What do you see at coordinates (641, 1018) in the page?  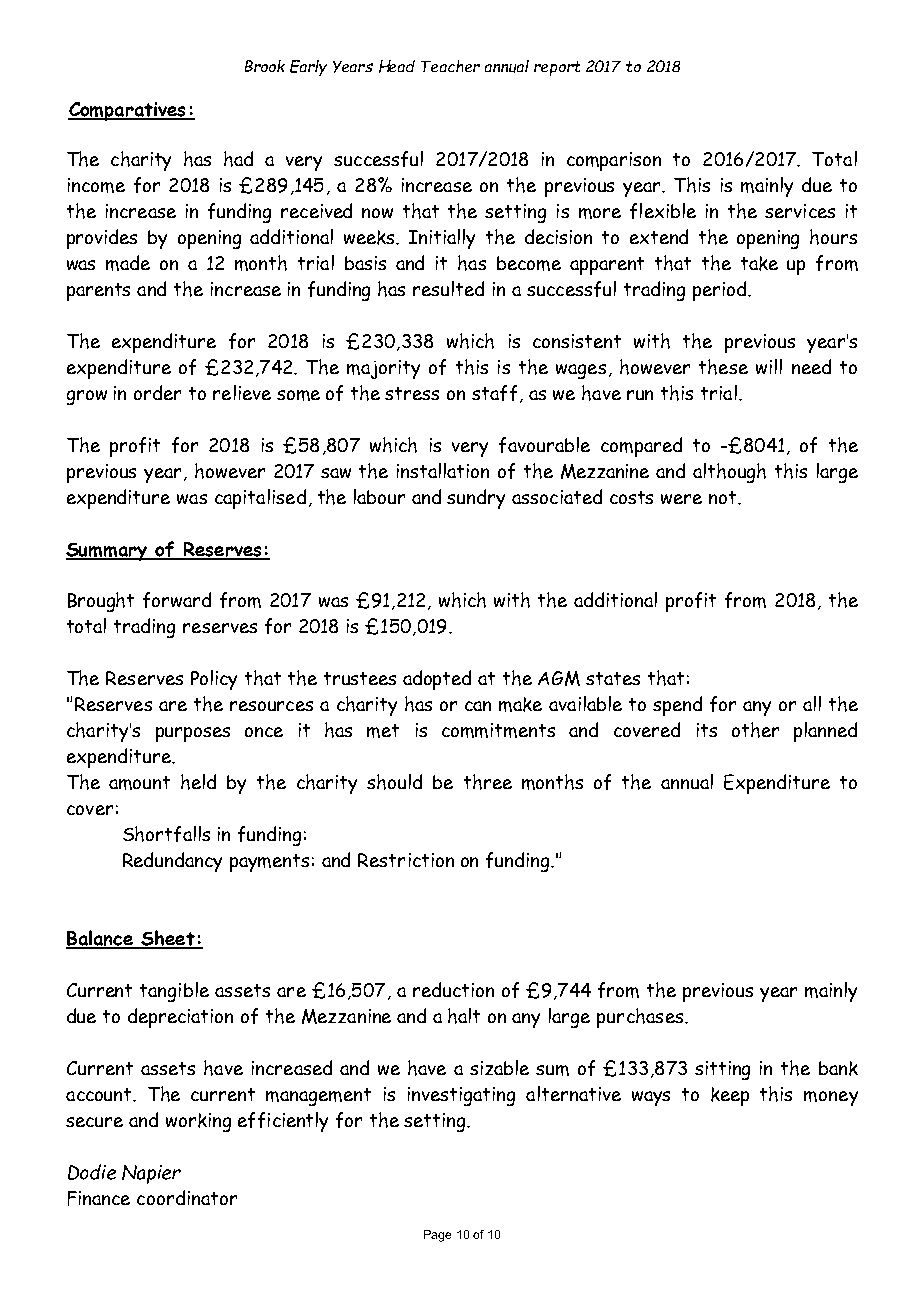 I see `purchases` at bounding box center [641, 1018].
